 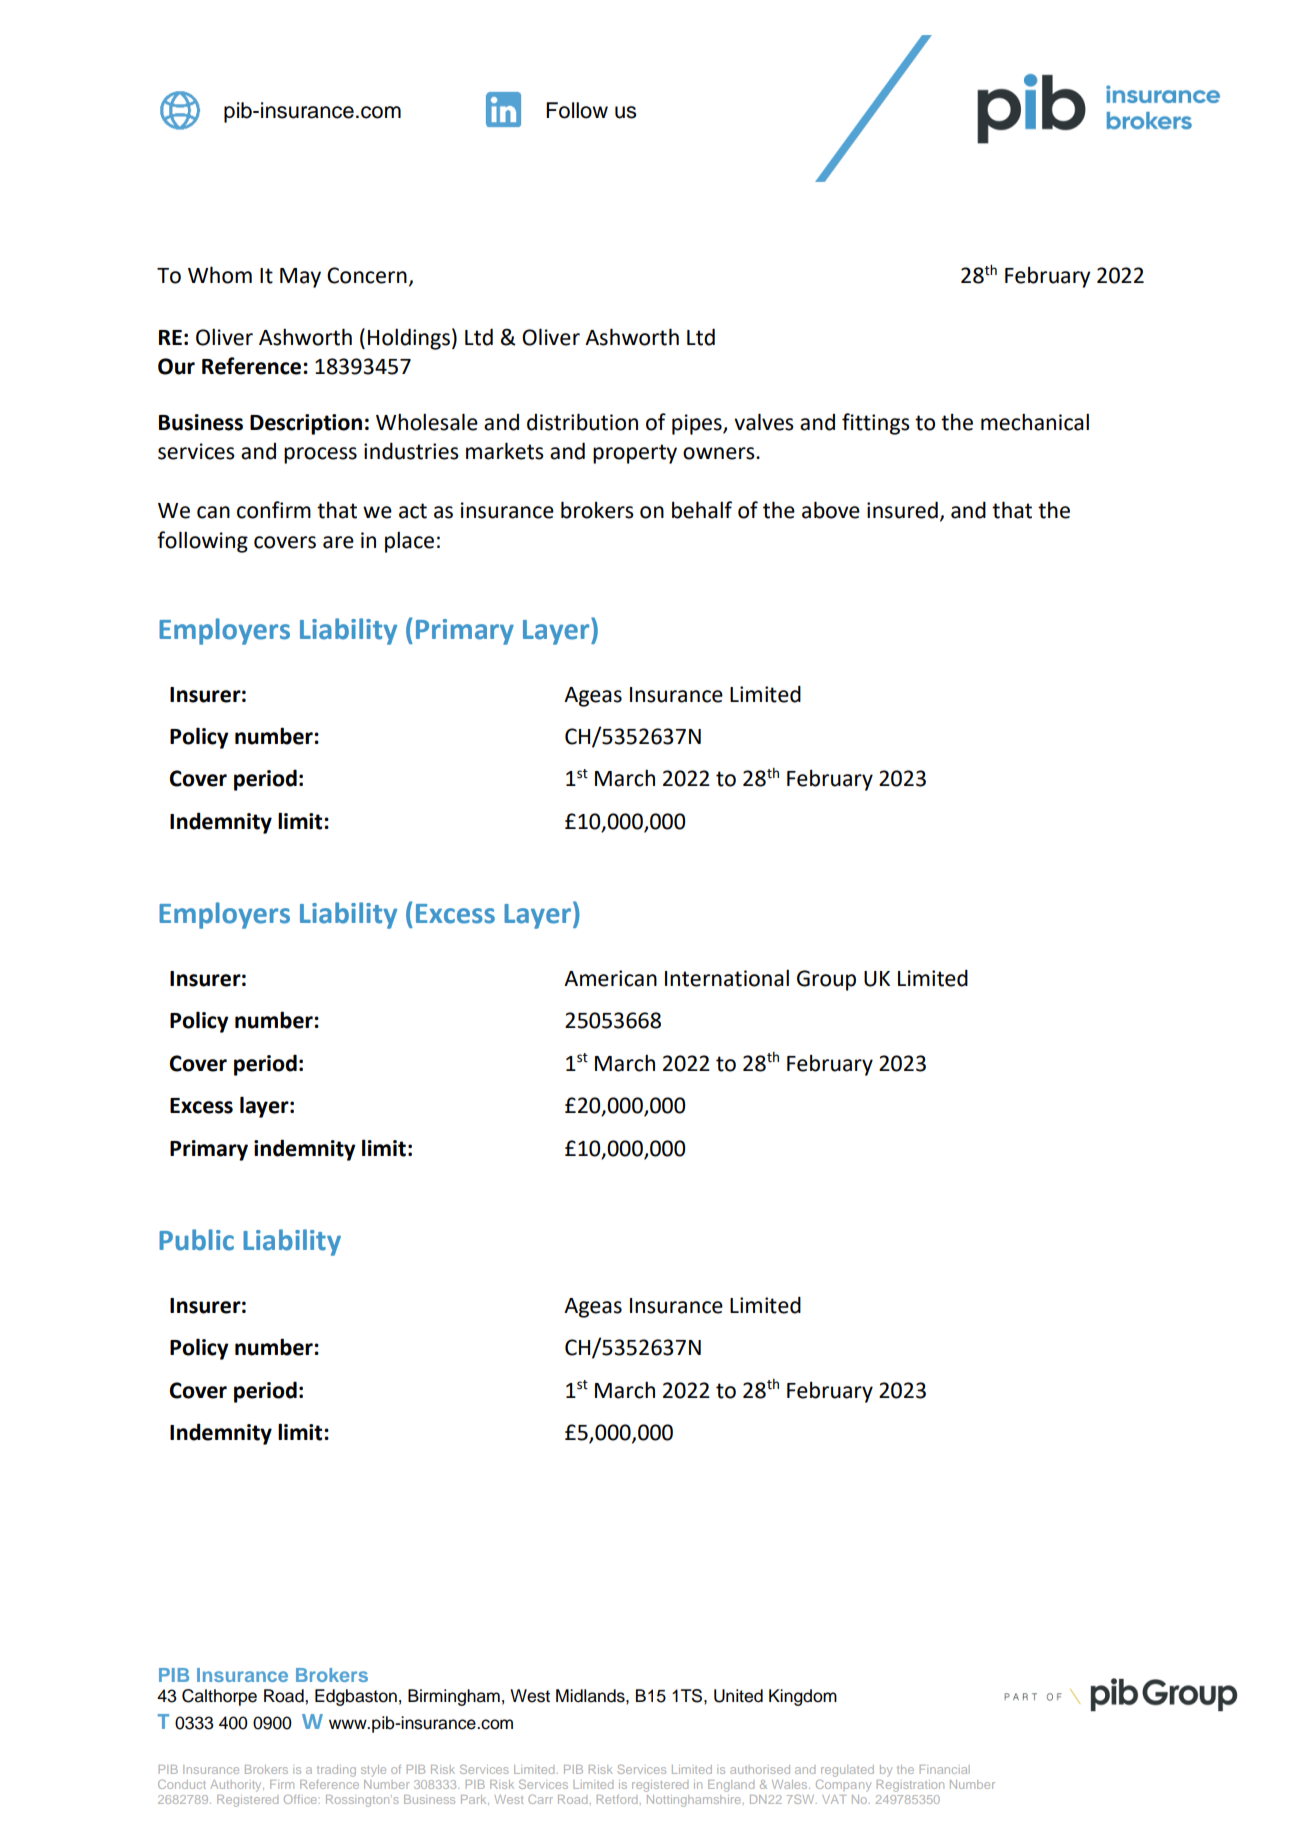 What do you see at coordinates (826, 980) in the document?
I see `Group` at bounding box center [826, 980].
